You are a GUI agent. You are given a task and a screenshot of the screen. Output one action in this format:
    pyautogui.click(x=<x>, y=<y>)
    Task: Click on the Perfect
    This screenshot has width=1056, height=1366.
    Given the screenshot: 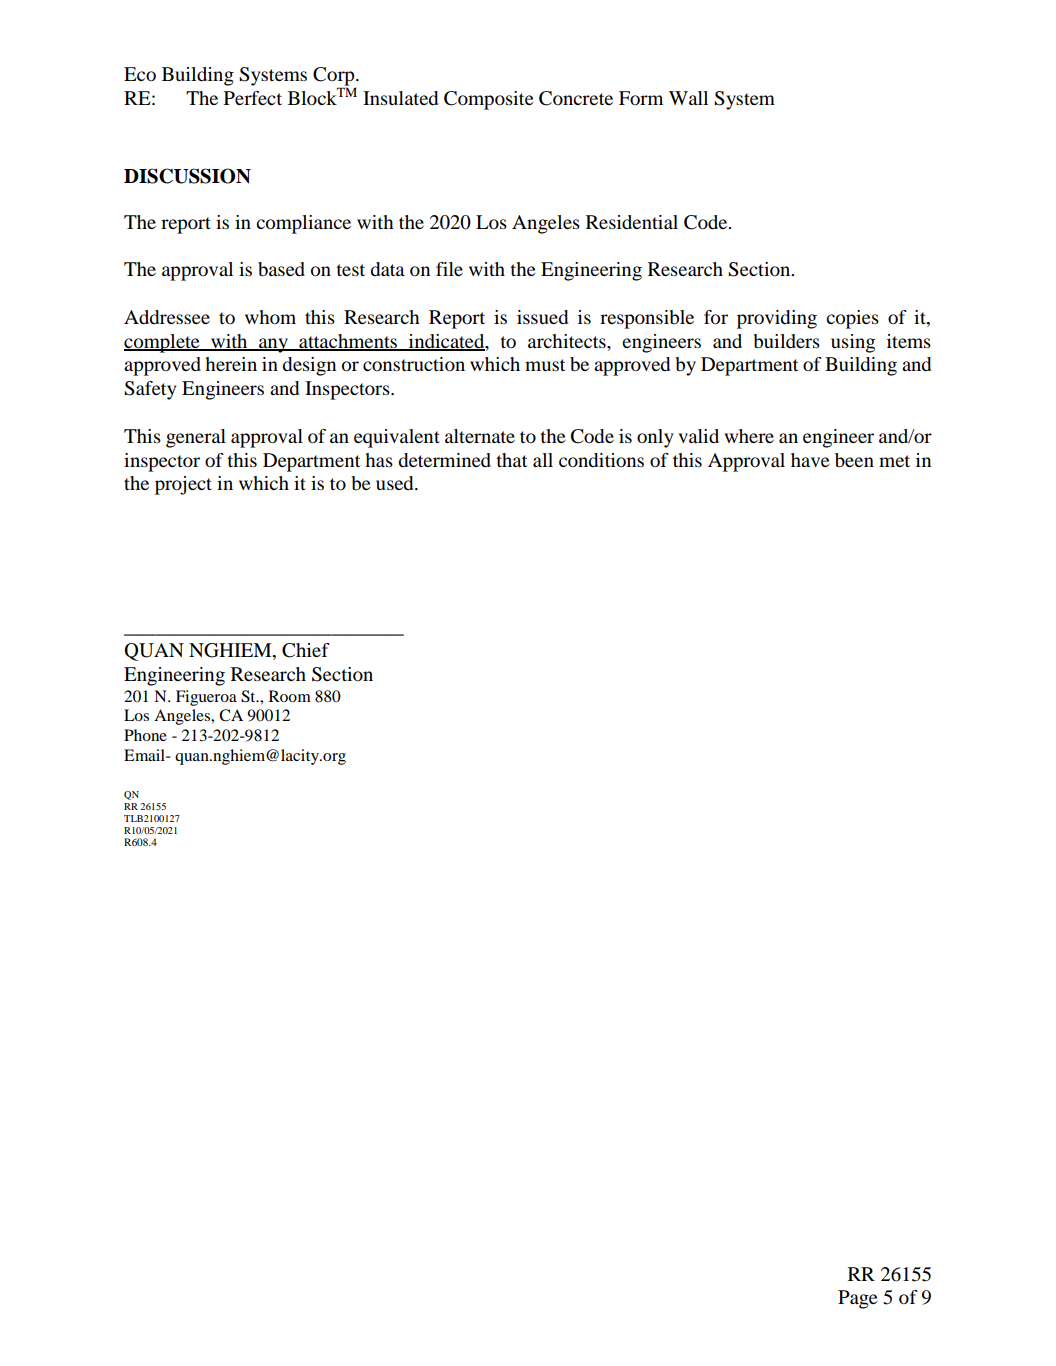 What is the action you would take?
    pyautogui.click(x=253, y=98)
